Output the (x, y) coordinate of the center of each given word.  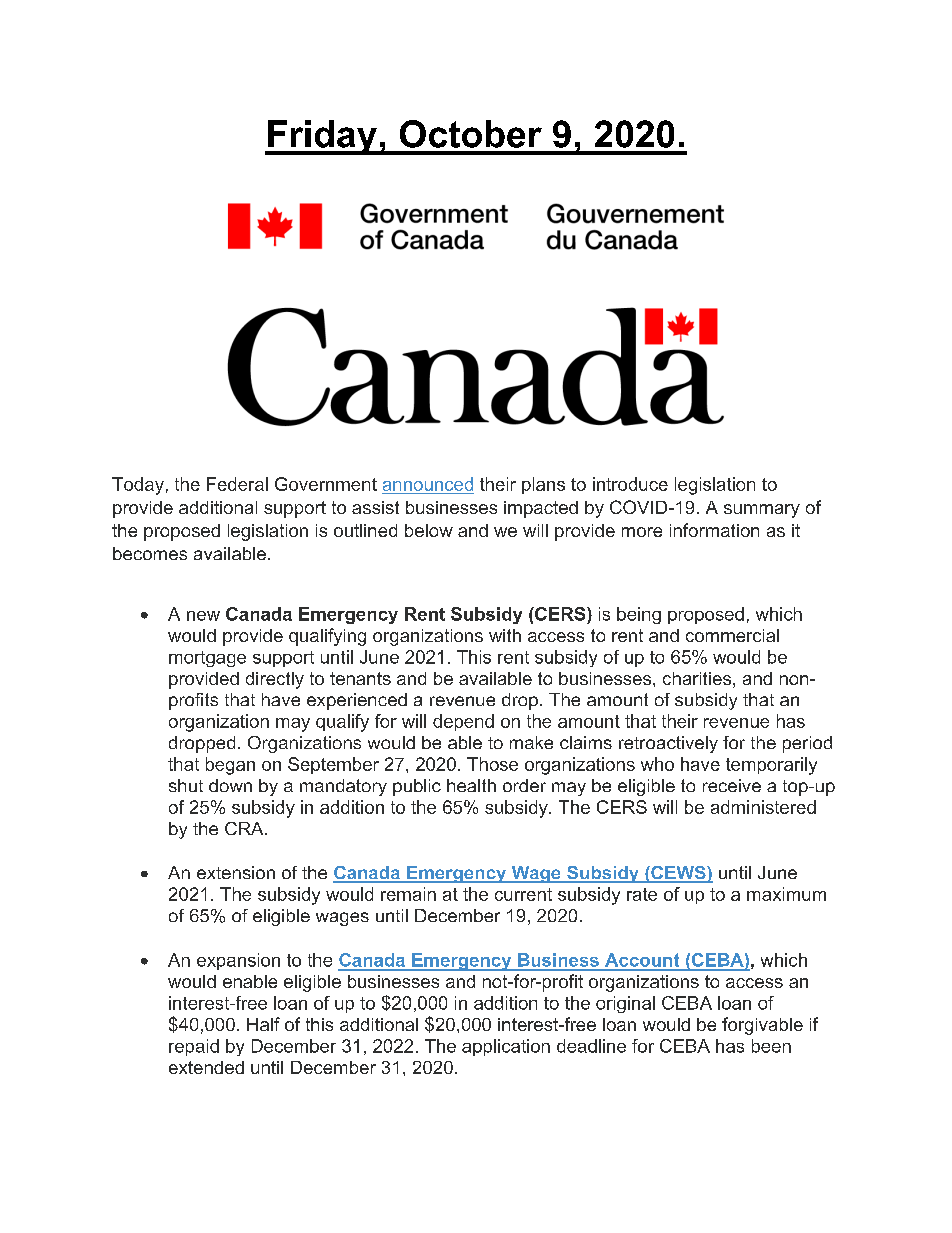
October (471, 134)
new (203, 616)
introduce (630, 484)
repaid (194, 1047)
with (505, 635)
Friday (322, 137)
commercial (732, 635)
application (506, 1047)
